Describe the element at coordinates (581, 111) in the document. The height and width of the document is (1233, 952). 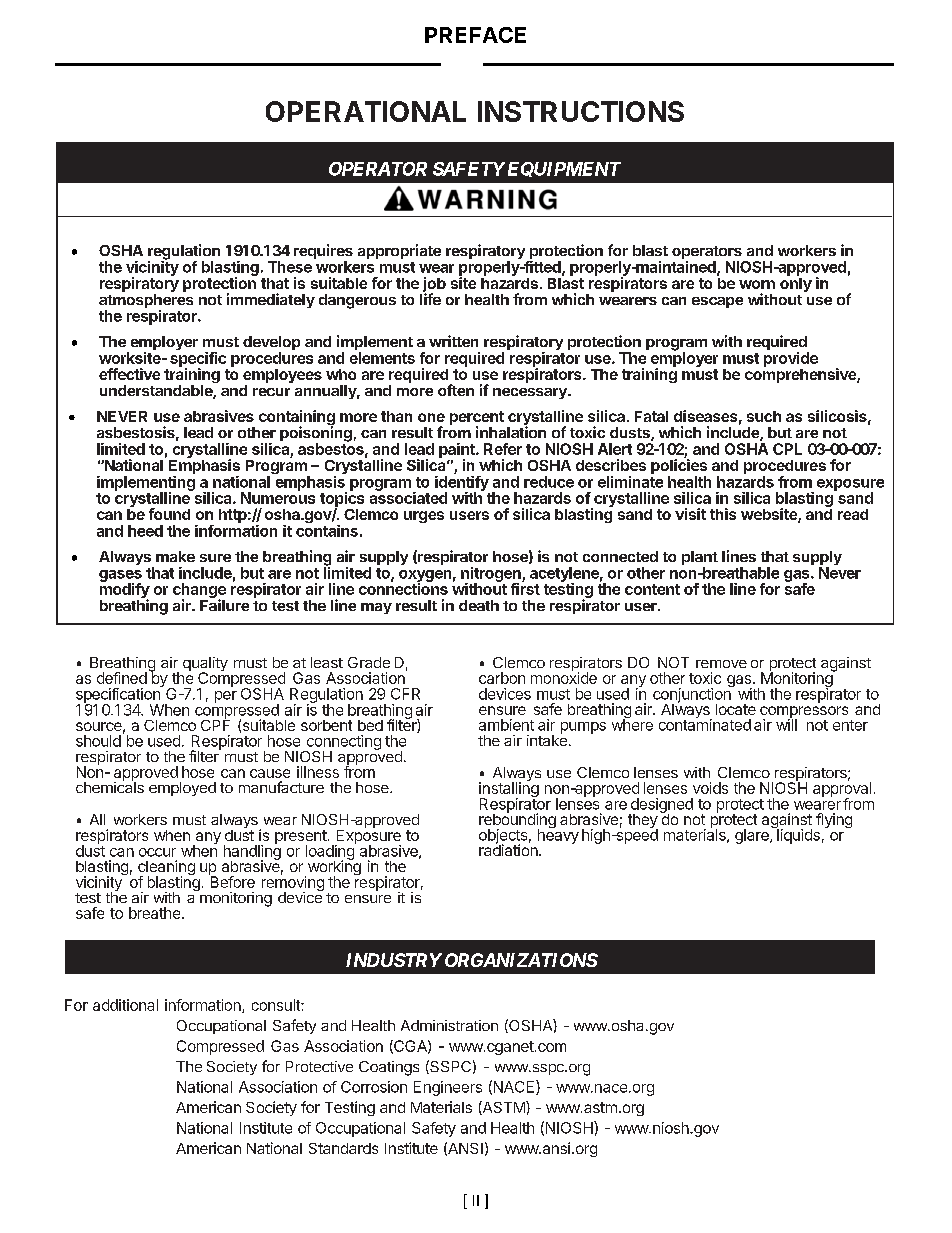
I see `INSTRUCTIONS` at that location.
